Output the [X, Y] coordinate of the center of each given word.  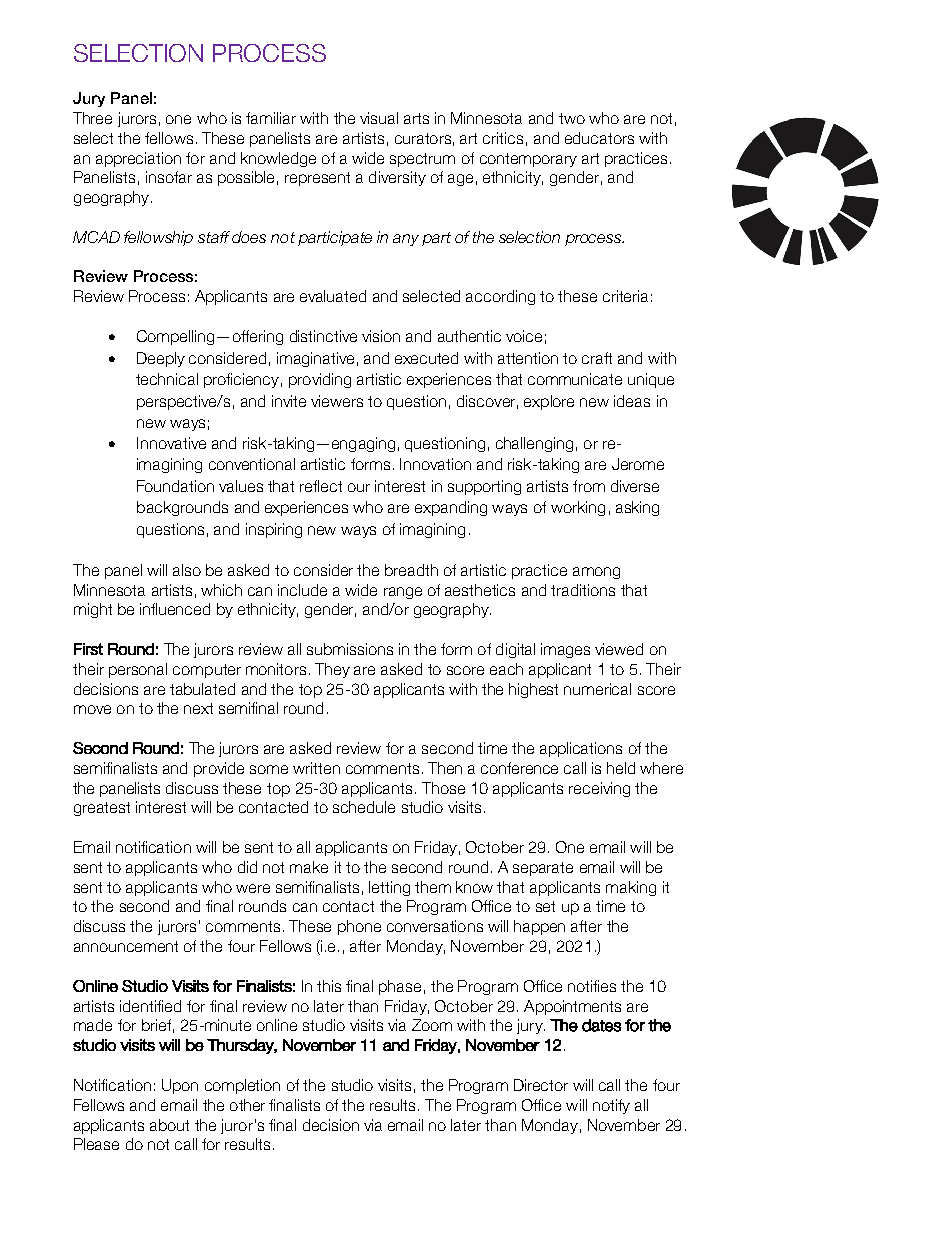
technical [167, 379]
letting [389, 888]
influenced [175, 609]
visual [379, 118]
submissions [350, 649]
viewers [337, 401]
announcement [126, 946]
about [169, 1125]
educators [599, 138]
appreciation [138, 159]
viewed [619, 649]
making [631, 888]
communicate [575, 379]
